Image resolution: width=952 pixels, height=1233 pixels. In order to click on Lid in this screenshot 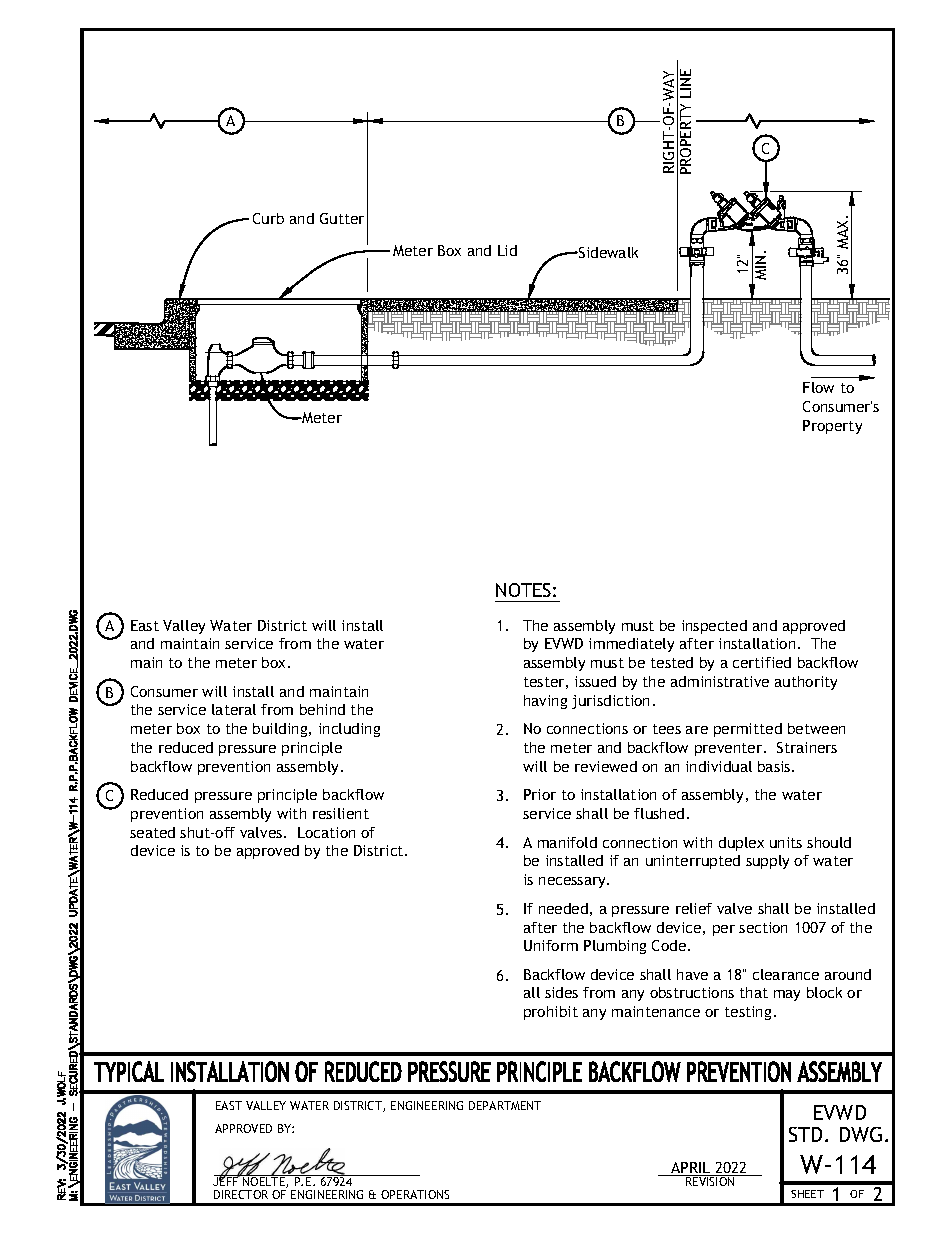, I will do `click(507, 250)`.
